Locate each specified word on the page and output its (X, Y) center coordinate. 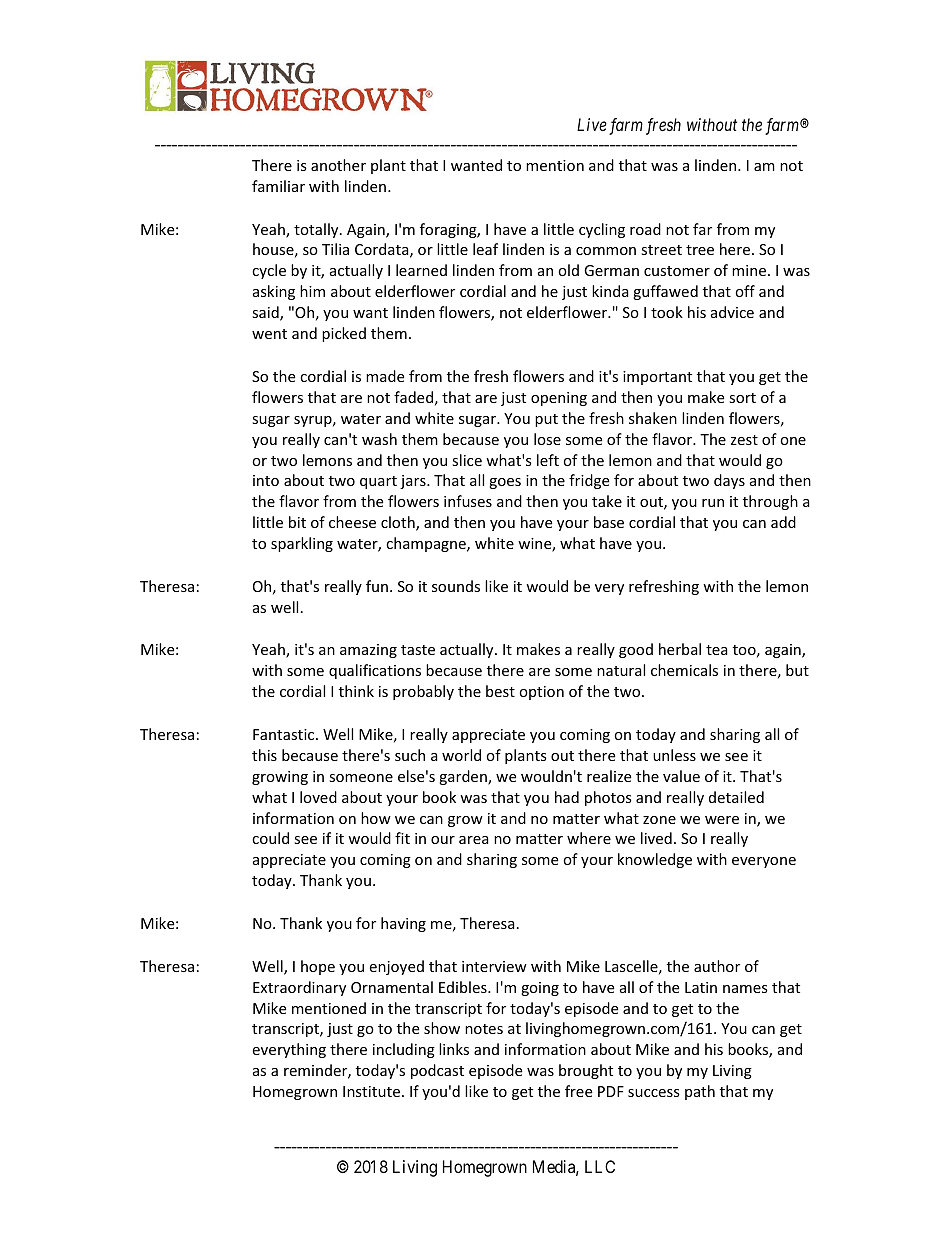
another (338, 165)
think (356, 691)
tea (717, 650)
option (541, 693)
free (578, 1091)
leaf (485, 249)
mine (750, 270)
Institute (371, 1091)
